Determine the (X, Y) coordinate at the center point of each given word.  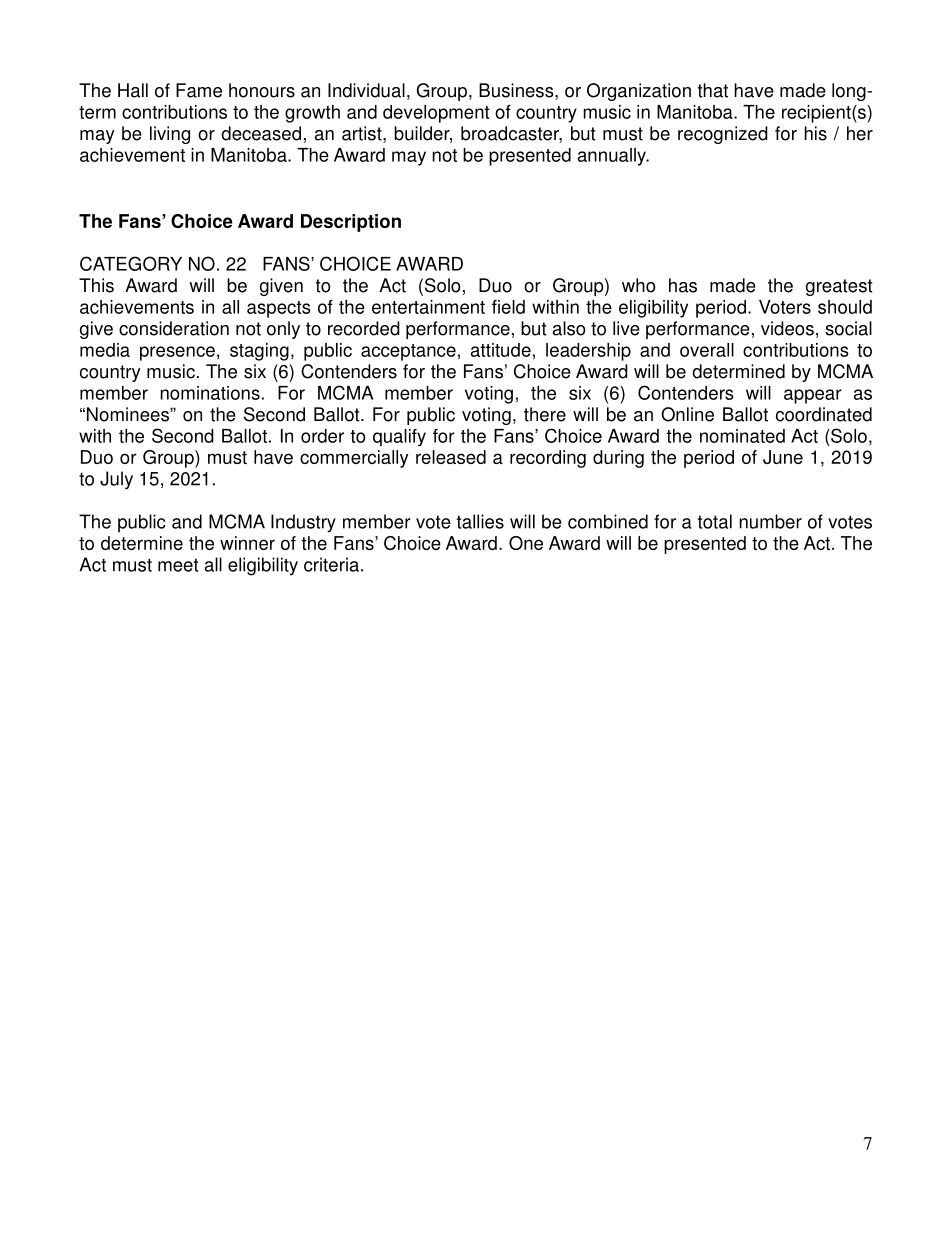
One (526, 543)
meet (178, 565)
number (770, 521)
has (683, 285)
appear (813, 396)
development (436, 114)
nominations (210, 393)
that (713, 90)
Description (351, 223)
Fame (199, 90)
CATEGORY (131, 263)
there (545, 414)
